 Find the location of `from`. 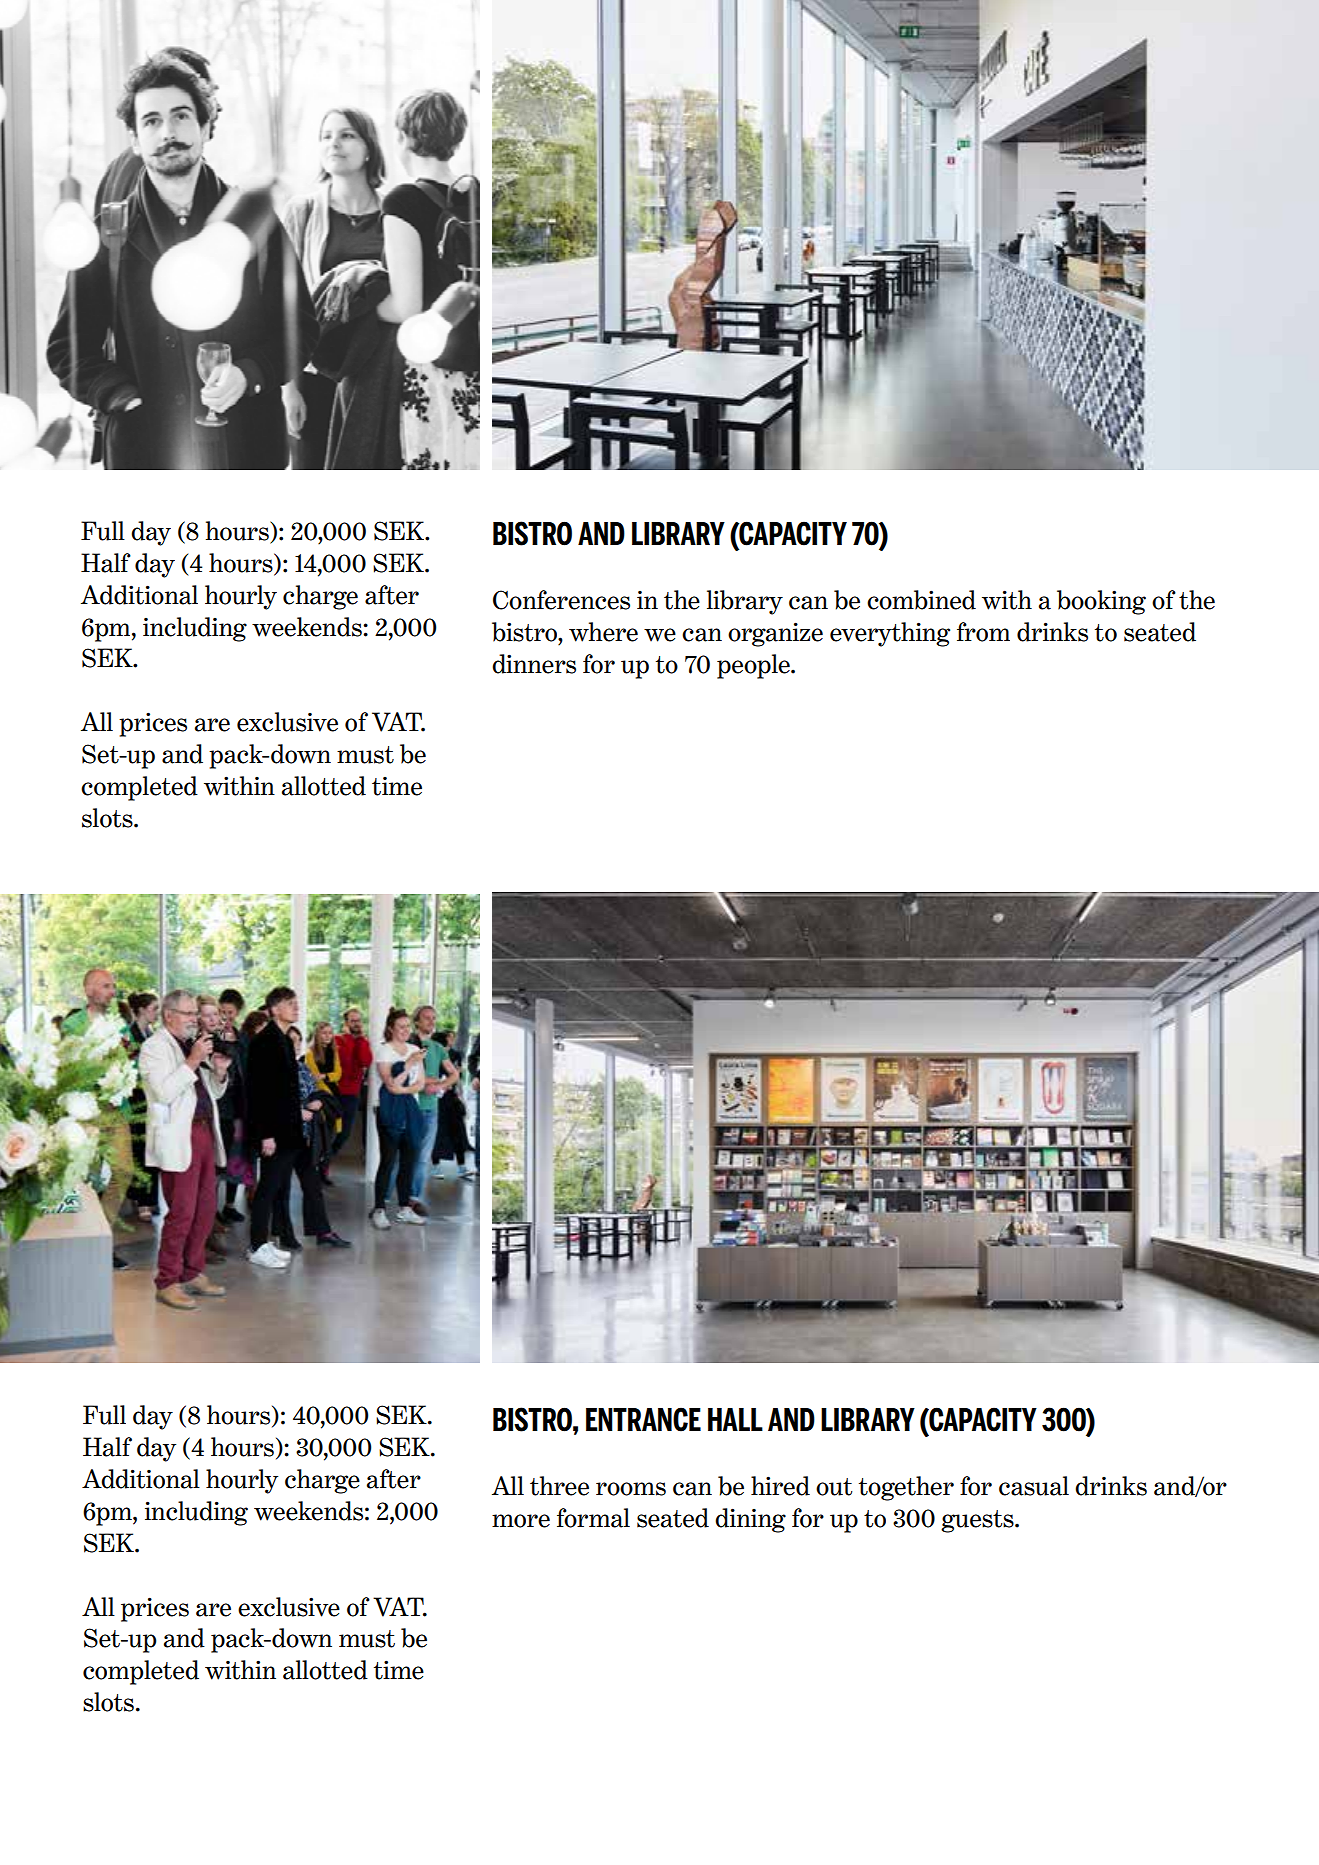

from is located at coordinates (983, 632).
